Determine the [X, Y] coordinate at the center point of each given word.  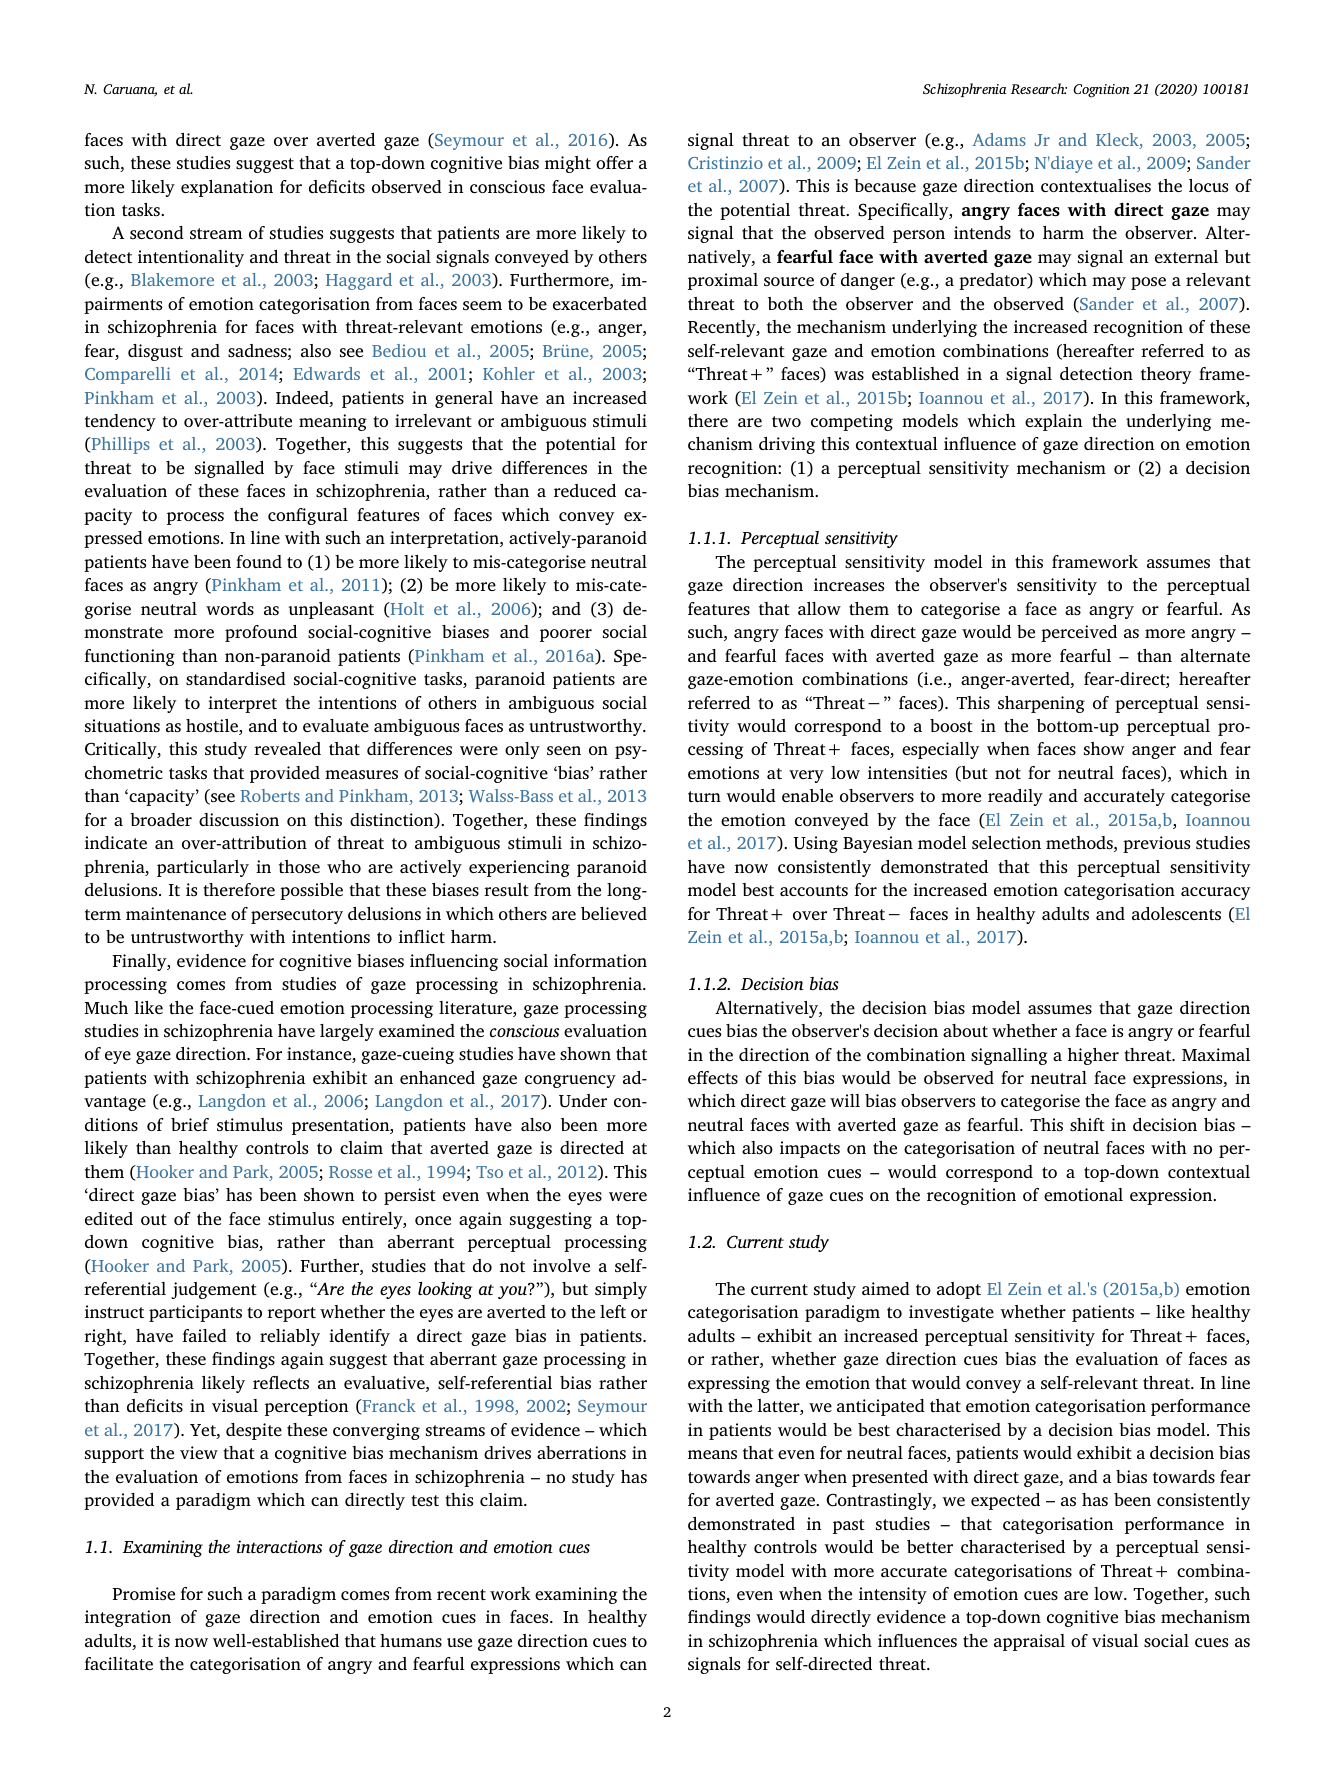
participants [195, 1313]
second [157, 232]
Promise [143, 1593]
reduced [585, 490]
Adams [999, 139]
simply [621, 1290]
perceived [1079, 633]
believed [614, 913]
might [568, 164]
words [230, 608]
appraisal [1029, 1642]
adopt [959, 1290]
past [849, 1526]
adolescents [1176, 913]
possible [311, 891]
